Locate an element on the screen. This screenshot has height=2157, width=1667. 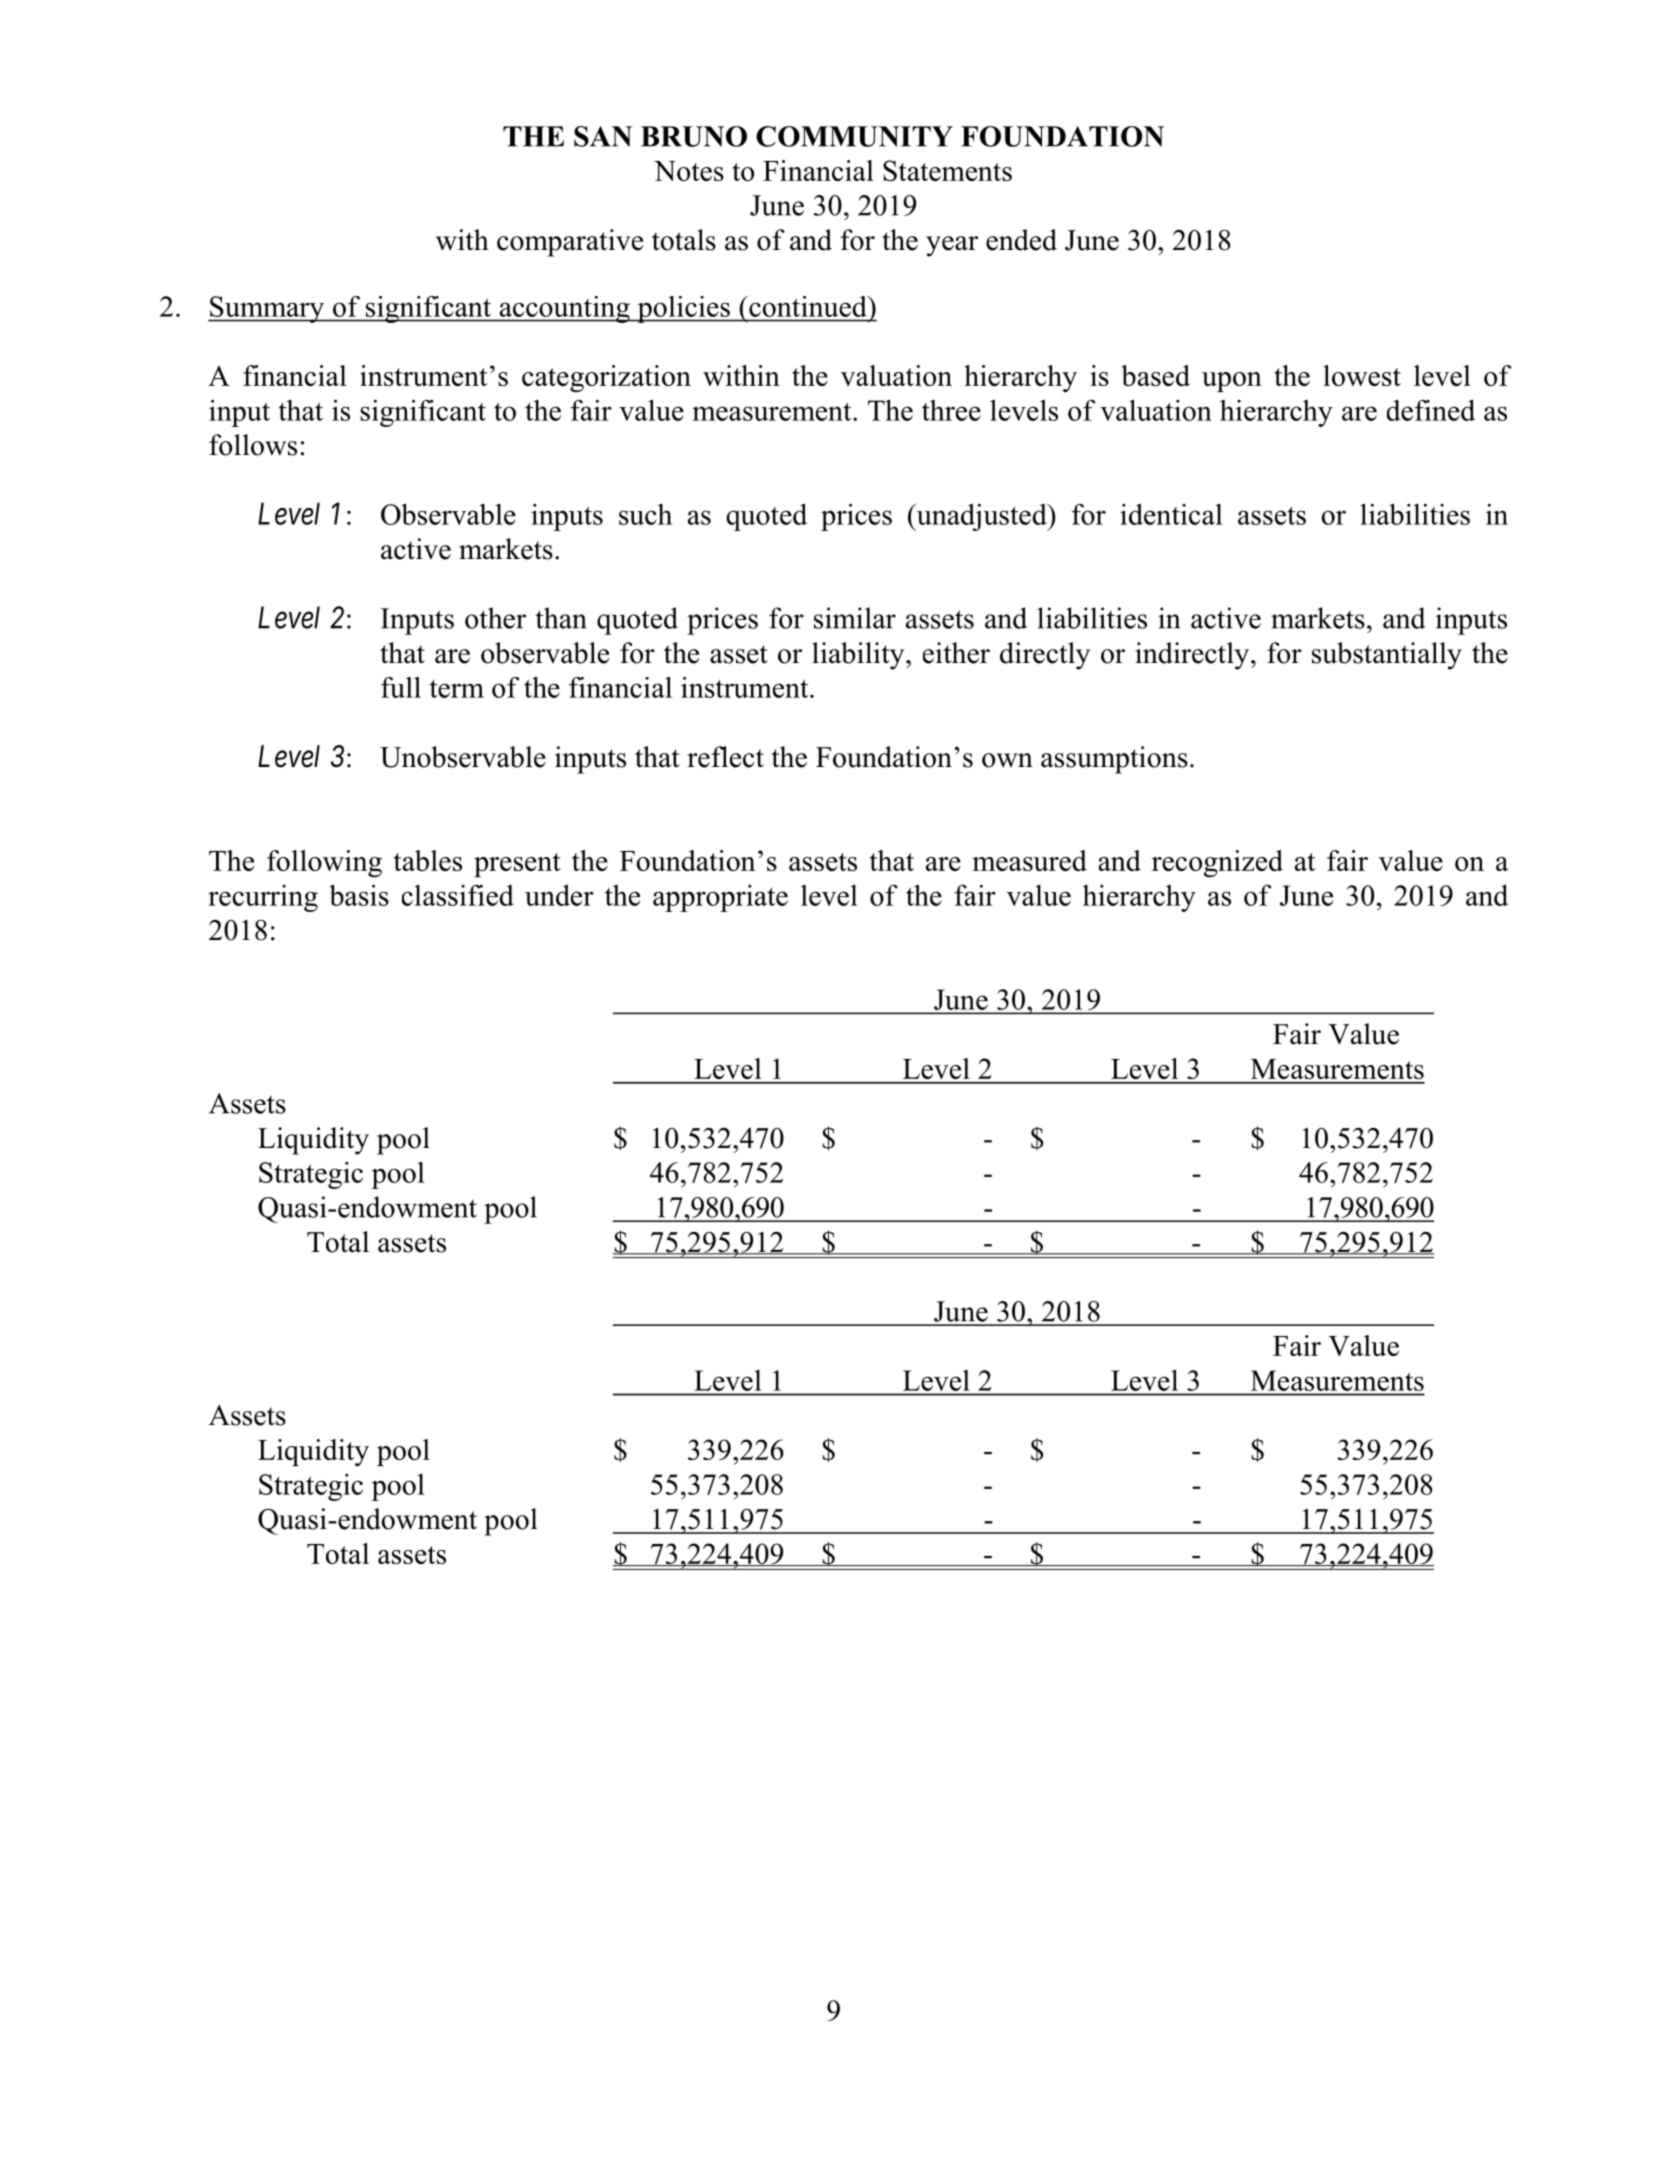
identical is located at coordinates (1171, 514).
